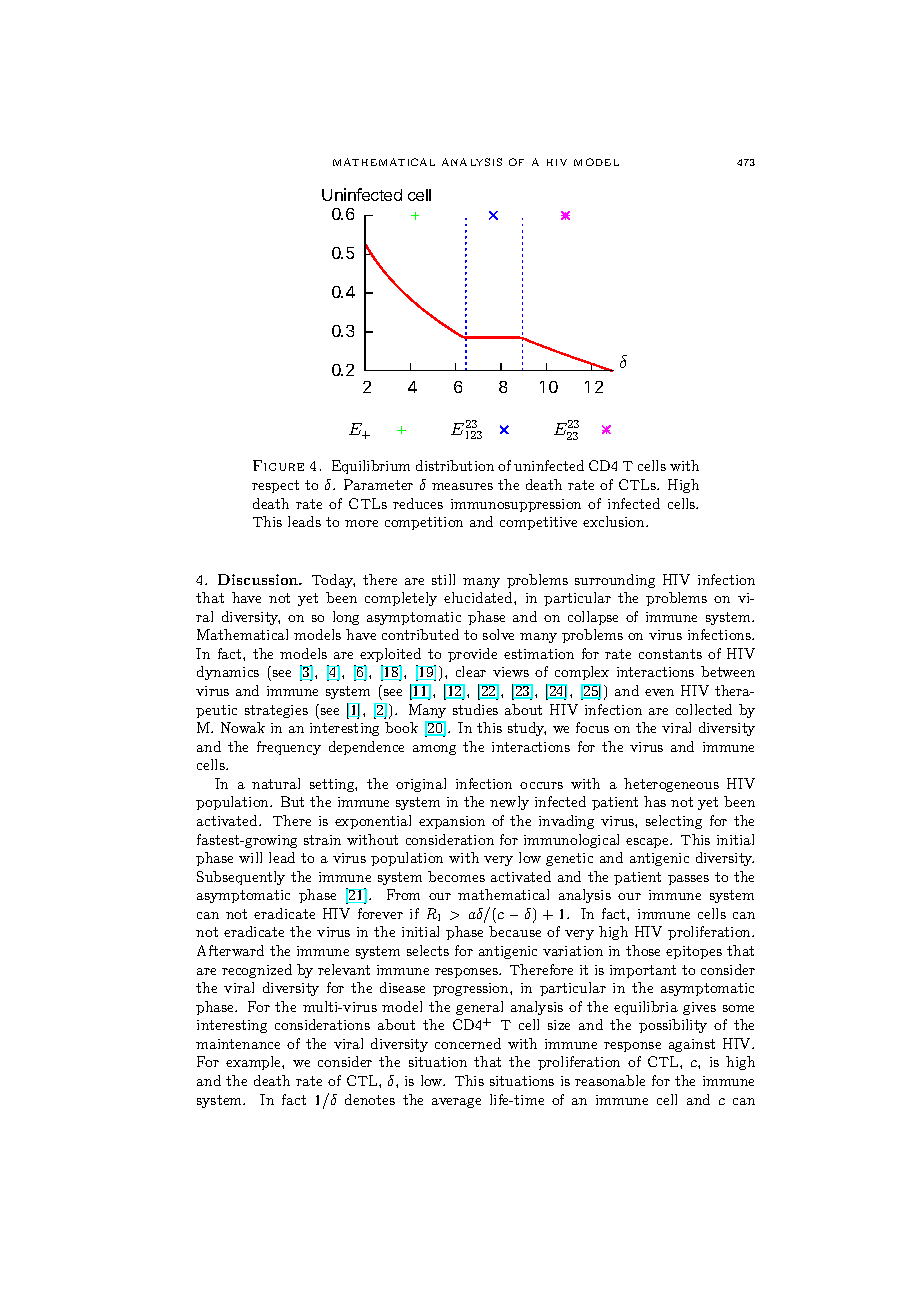 Image resolution: width=924 pixels, height=1308 pixels. Describe the element at coordinates (241, 878) in the image. I see `Subsequently` at that location.
